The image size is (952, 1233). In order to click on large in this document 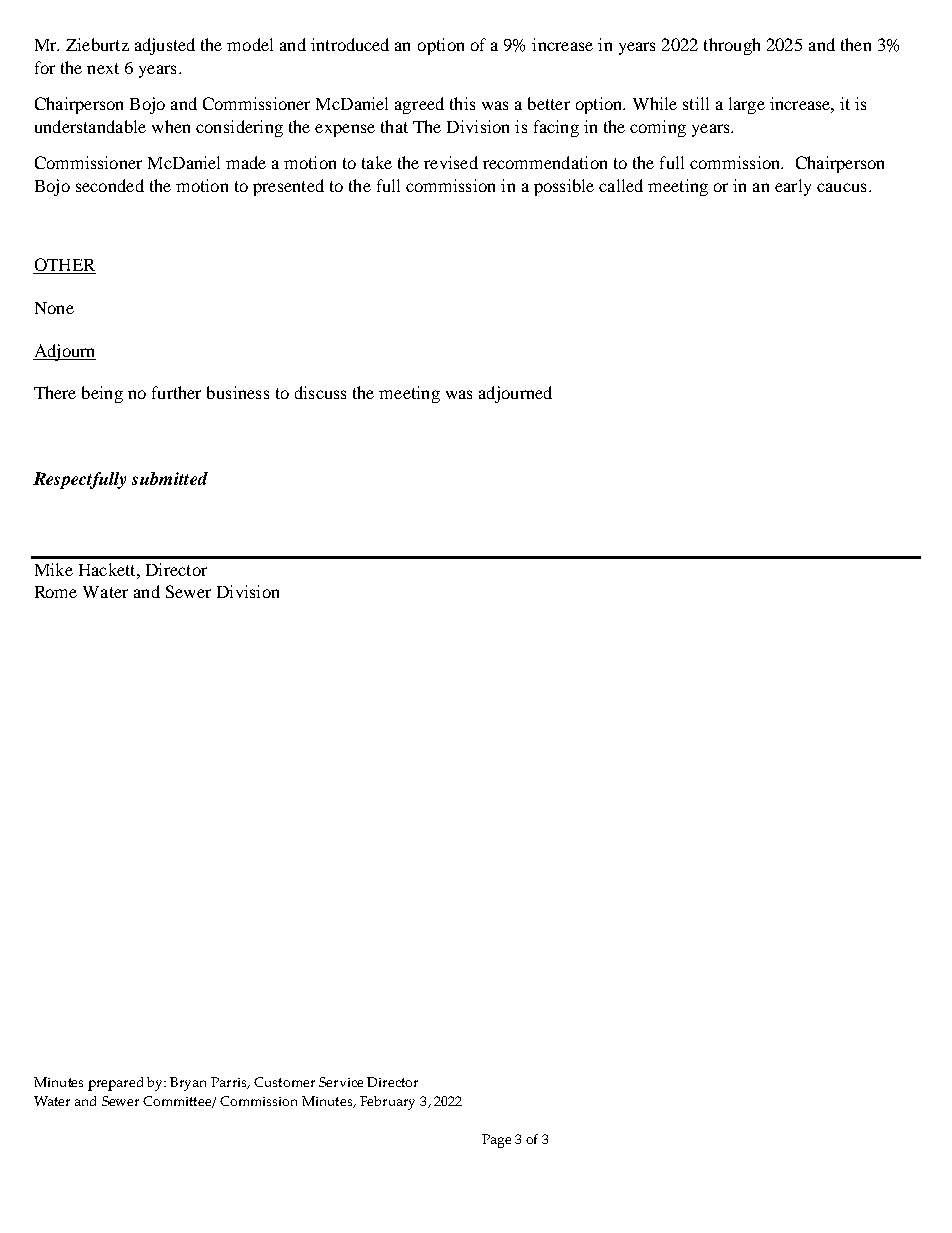, I will do `click(747, 105)`.
